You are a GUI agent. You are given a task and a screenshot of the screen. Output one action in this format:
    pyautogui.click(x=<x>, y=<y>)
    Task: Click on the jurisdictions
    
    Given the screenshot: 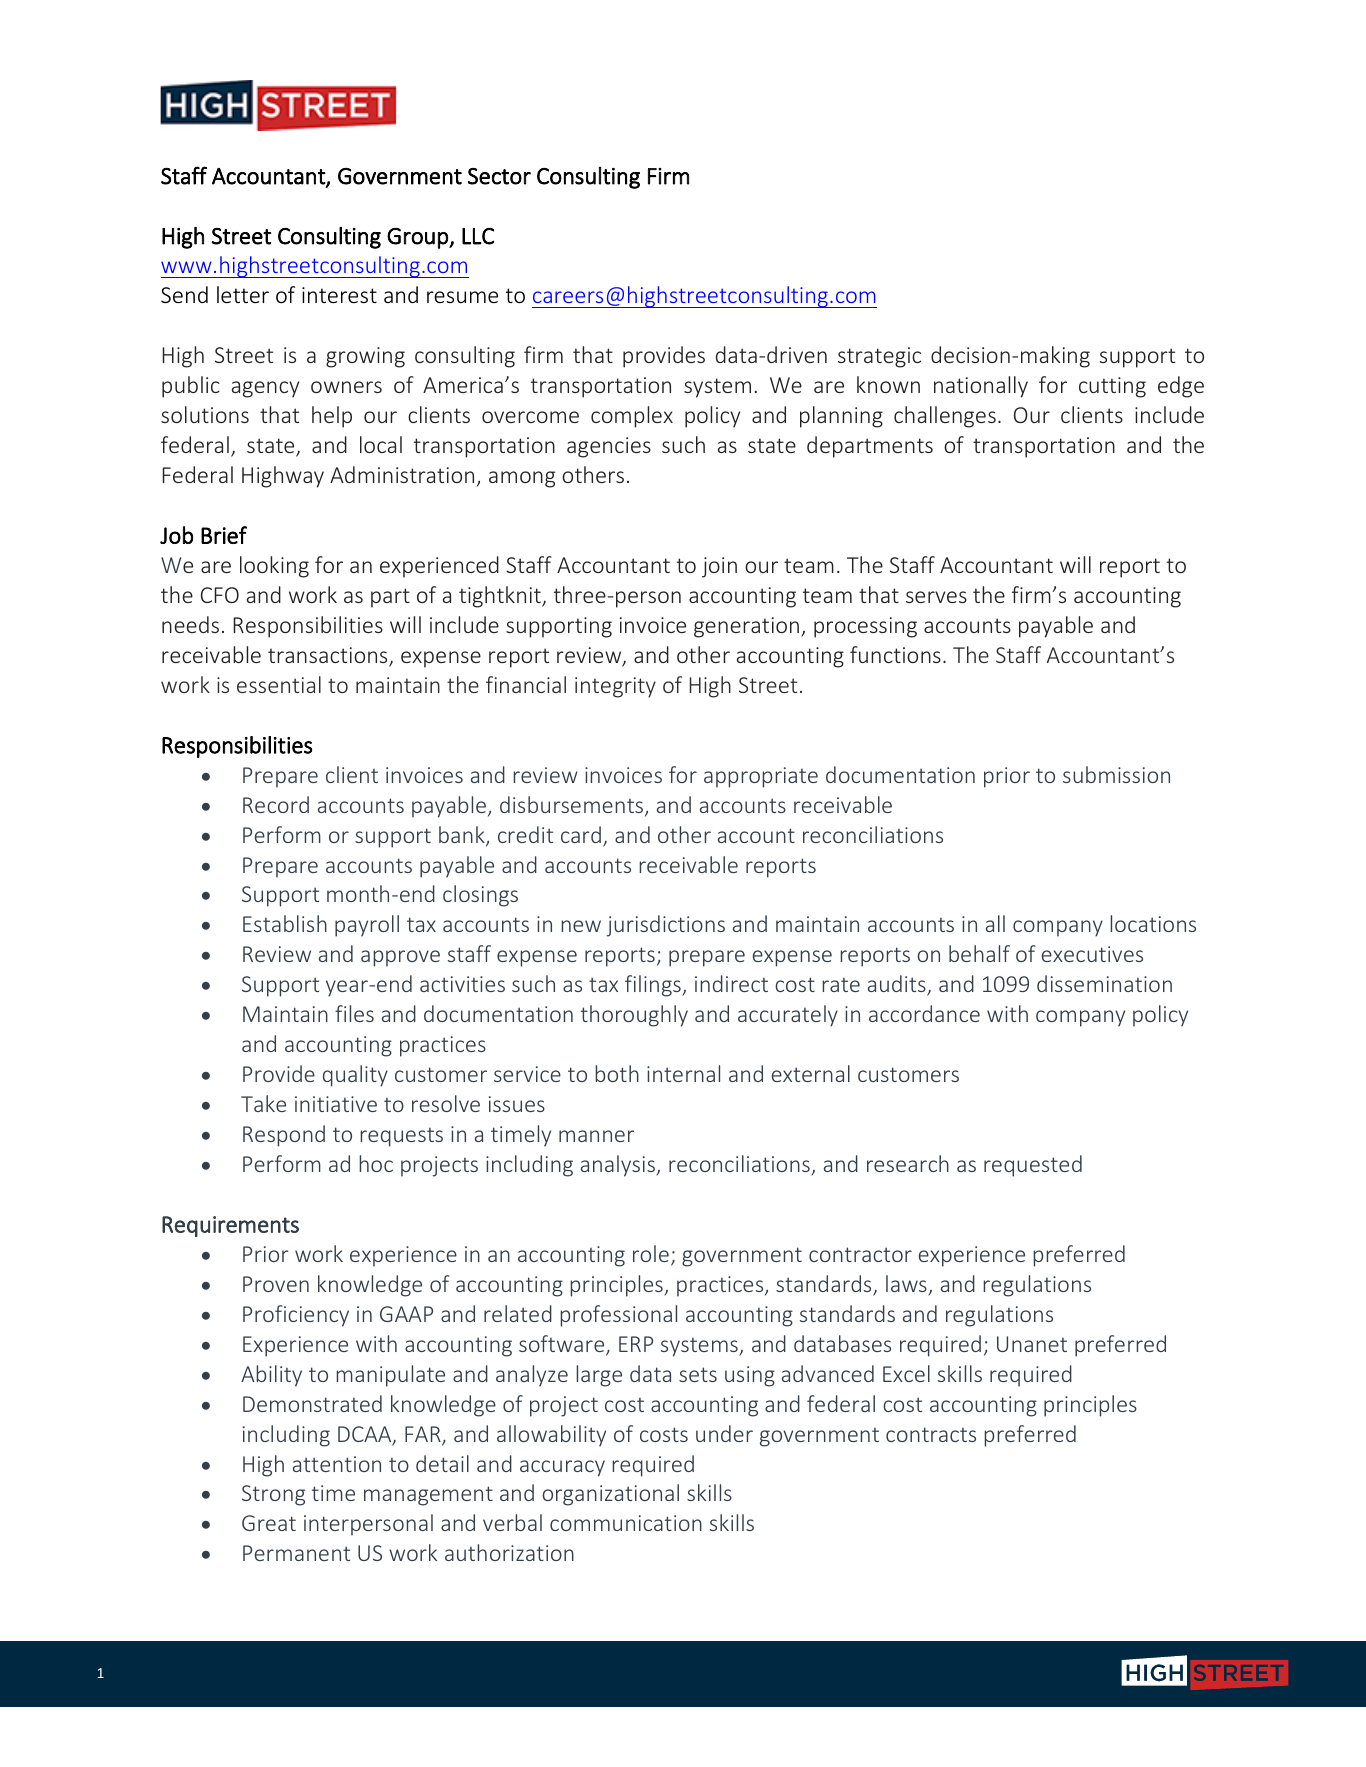 What is the action you would take?
    pyautogui.click(x=666, y=926)
